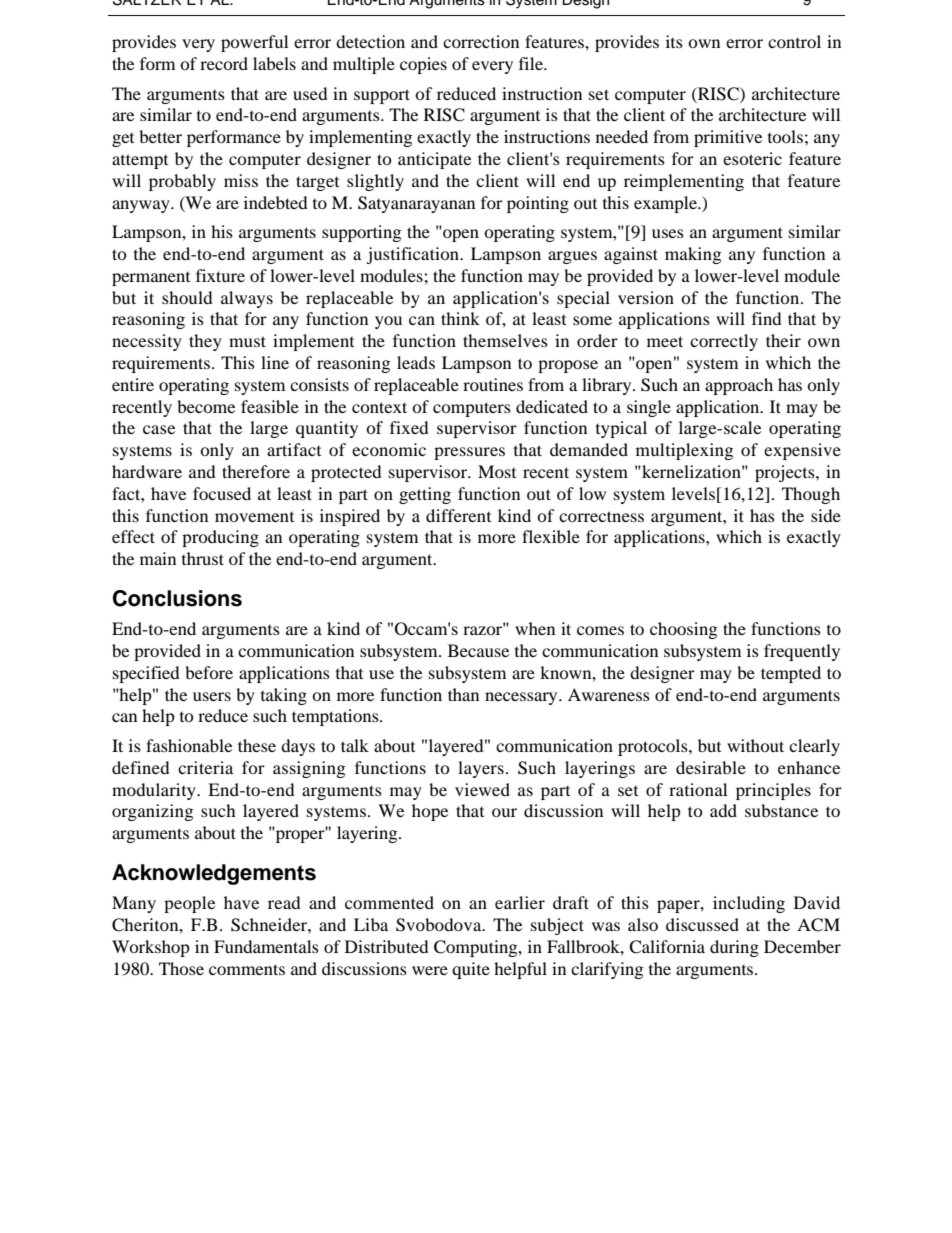  What do you see at coordinates (724, 342) in the screenshot?
I see `correctly` at bounding box center [724, 342].
